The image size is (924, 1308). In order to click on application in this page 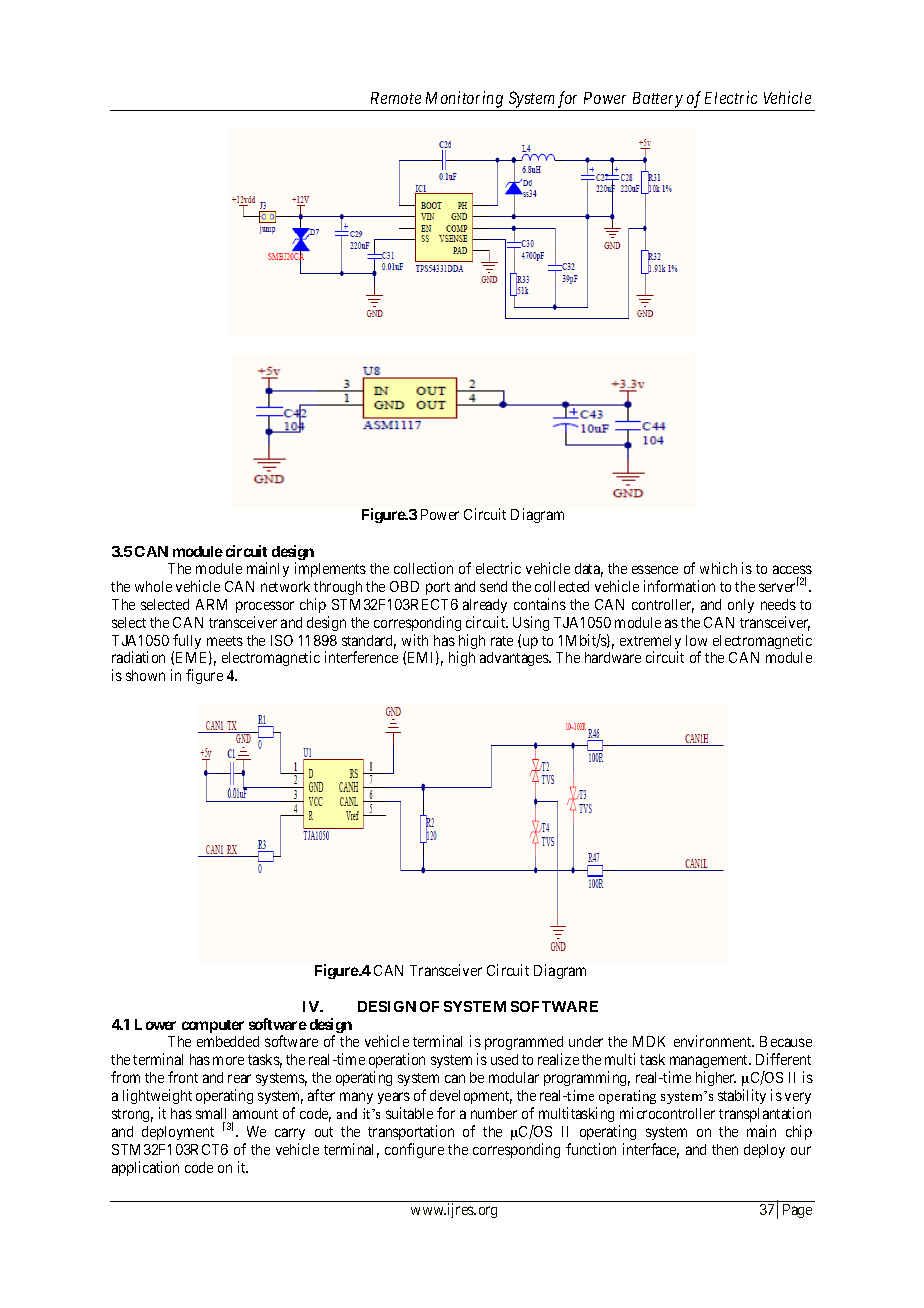, I will do `click(145, 1168)`.
